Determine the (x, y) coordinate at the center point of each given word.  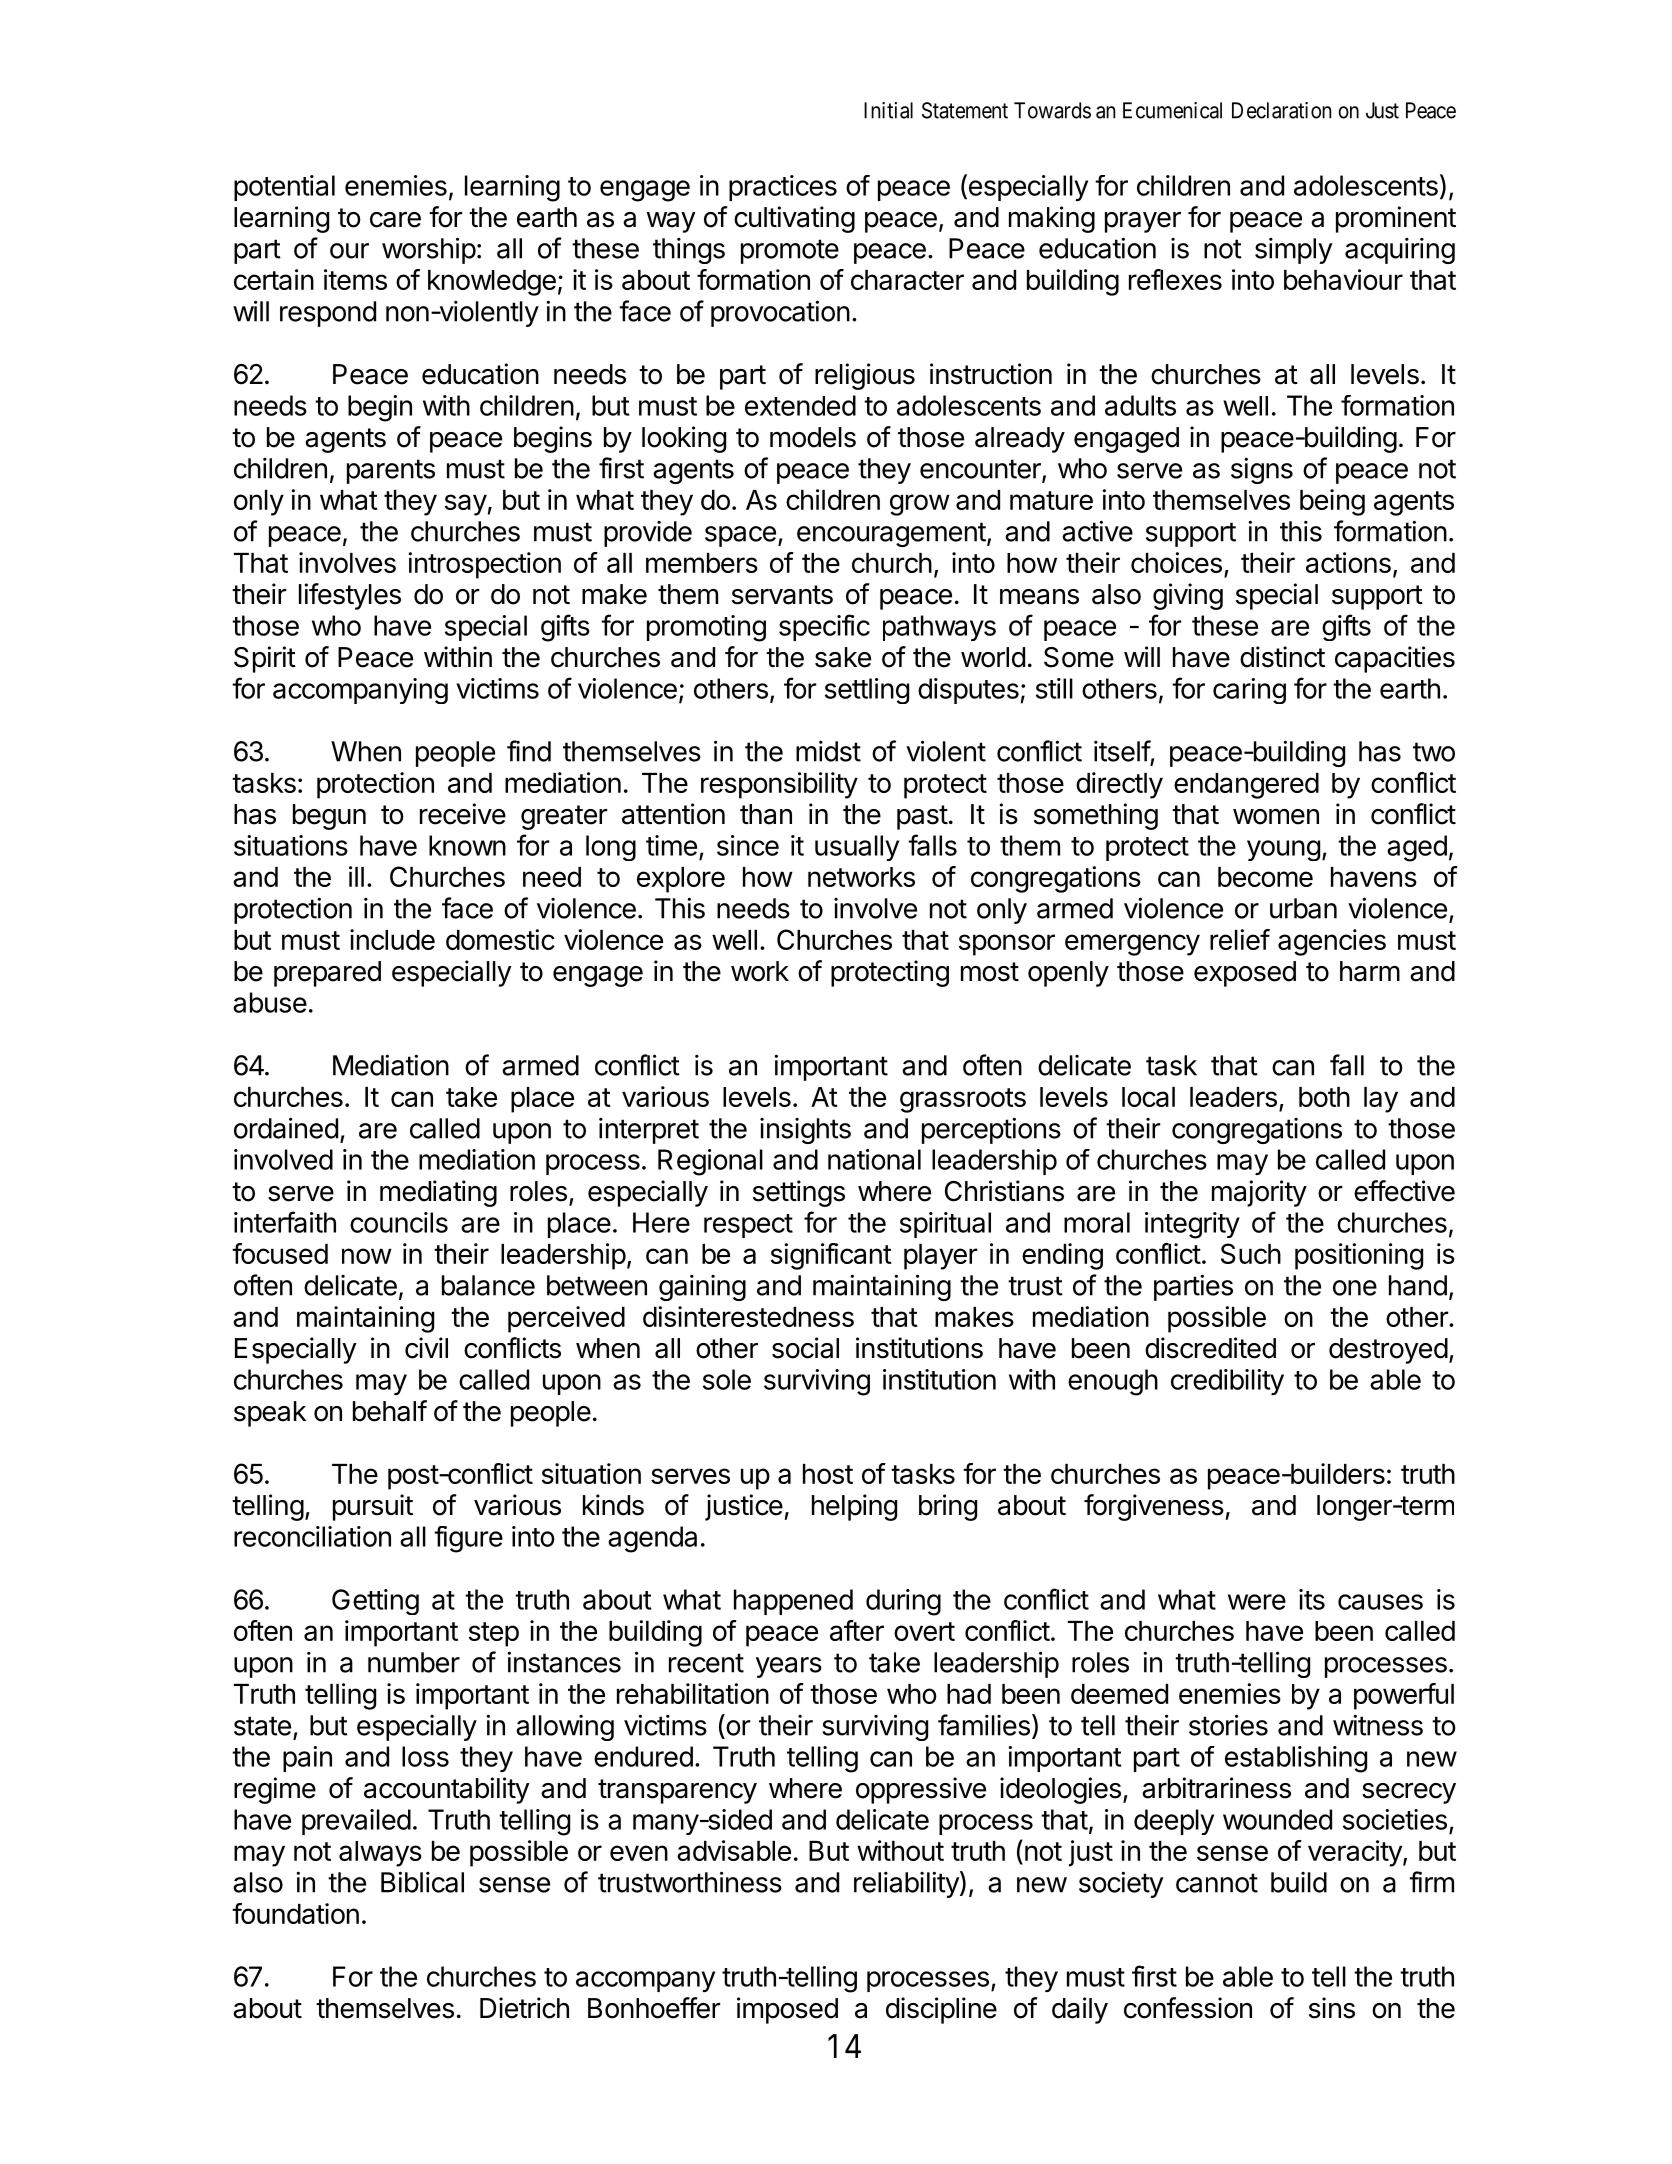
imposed (787, 2010)
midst (828, 751)
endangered (1246, 786)
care (395, 220)
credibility (1227, 1382)
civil (426, 1348)
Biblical (422, 1882)
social (805, 1348)
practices (783, 188)
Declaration (1281, 110)
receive (463, 814)
